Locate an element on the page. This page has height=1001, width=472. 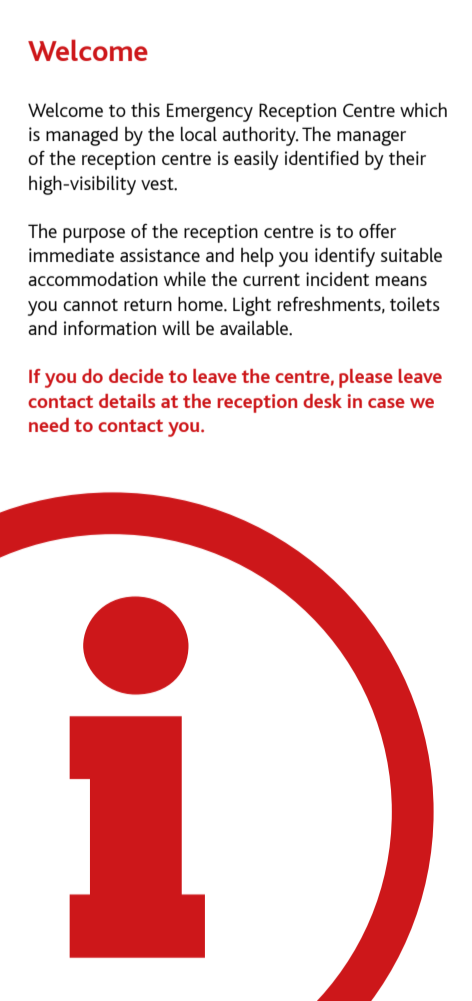
toilets is located at coordinates (415, 303).
